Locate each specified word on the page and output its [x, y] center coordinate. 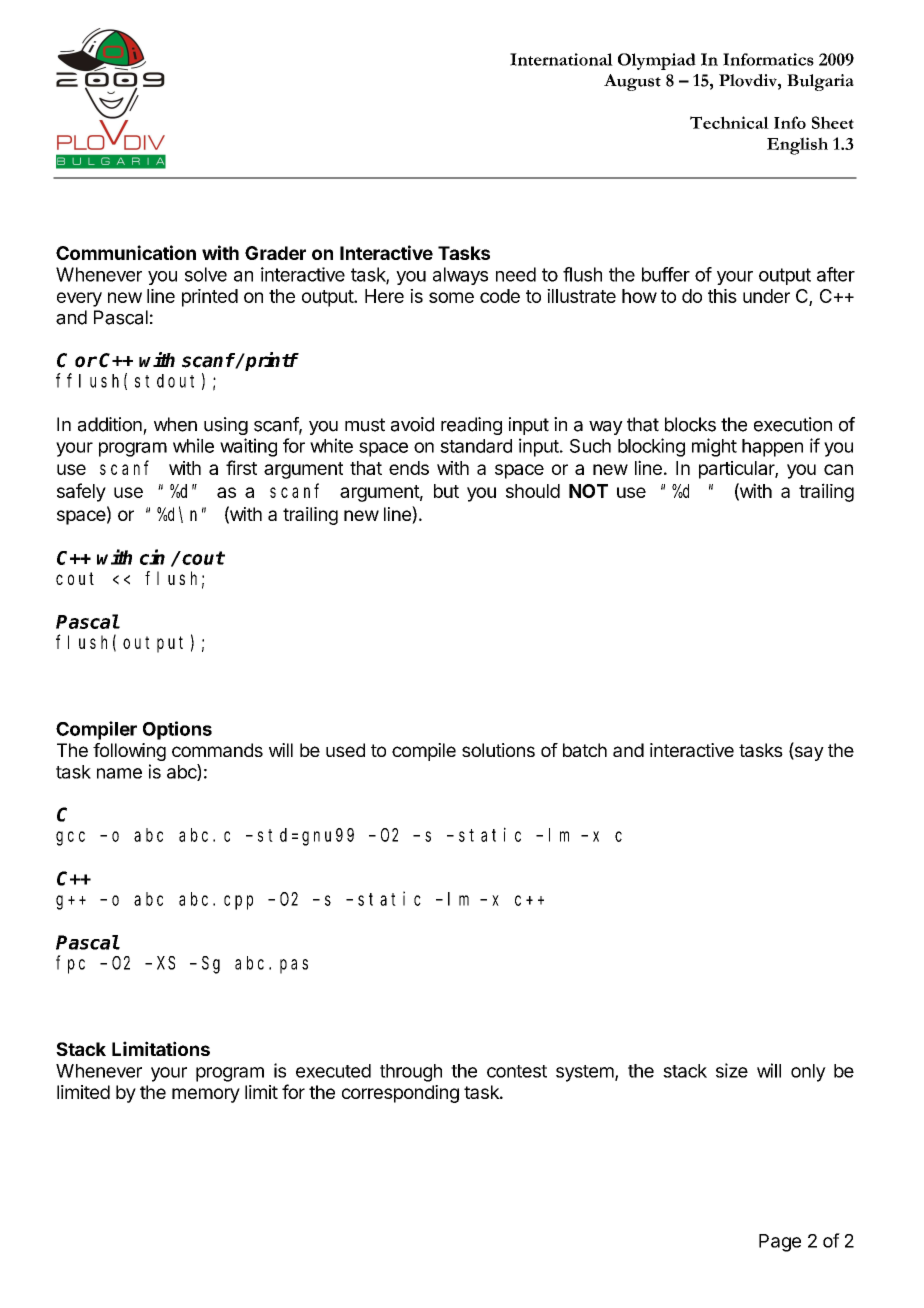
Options [177, 730]
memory [206, 1095]
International [561, 59]
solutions [498, 750]
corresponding [400, 1094]
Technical [729, 122]
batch [585, 750]
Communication [126, 252]
